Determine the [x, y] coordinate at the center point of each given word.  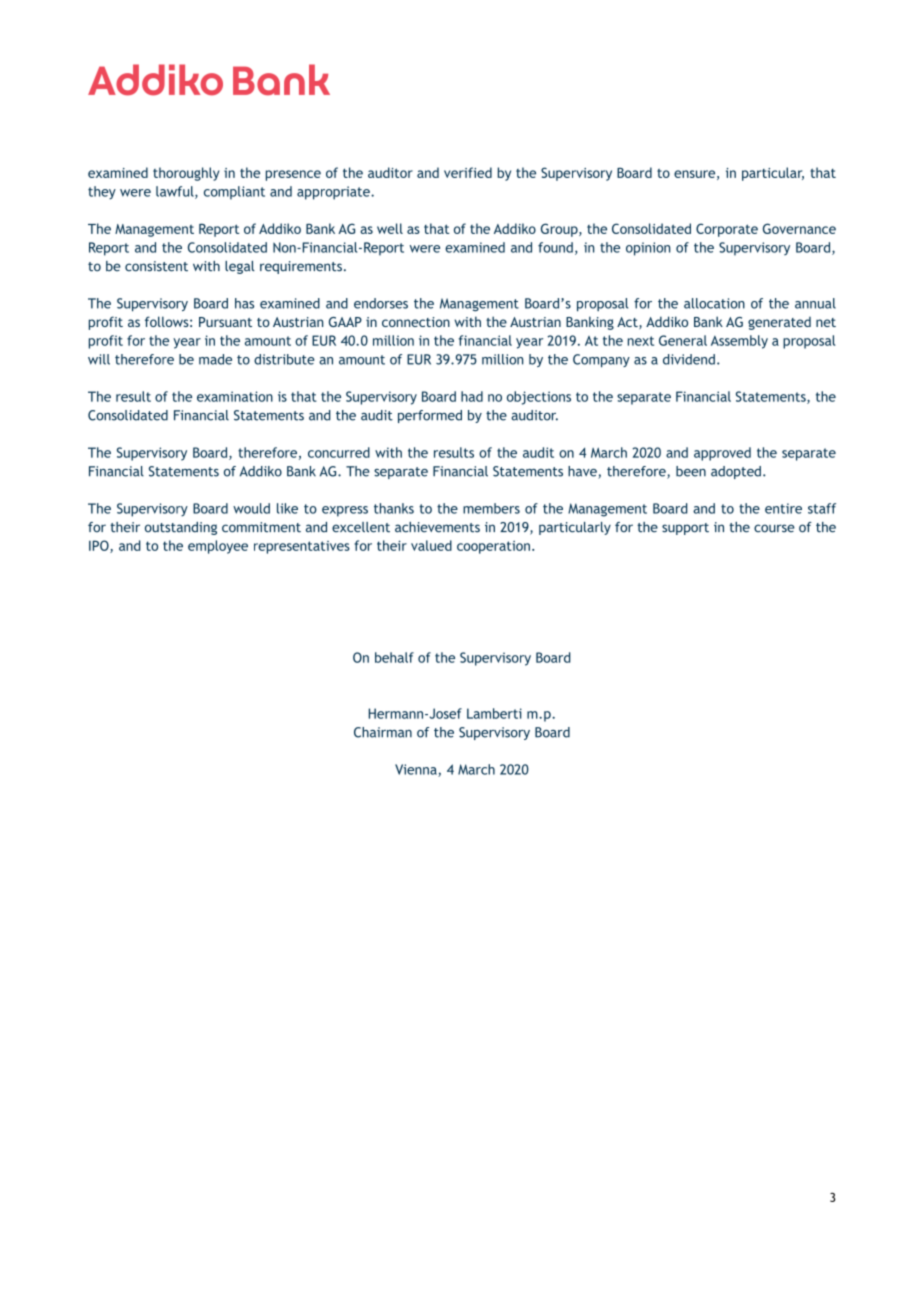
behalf [394, 657]
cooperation [493, 547]
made [215, 359]
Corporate [727, 230]
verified [468, 172]
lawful [176, 192]
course [774, 528]
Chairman [383, 732]
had [472, 396]
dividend [689, 359]
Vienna [417, 770]
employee [218, 547]
